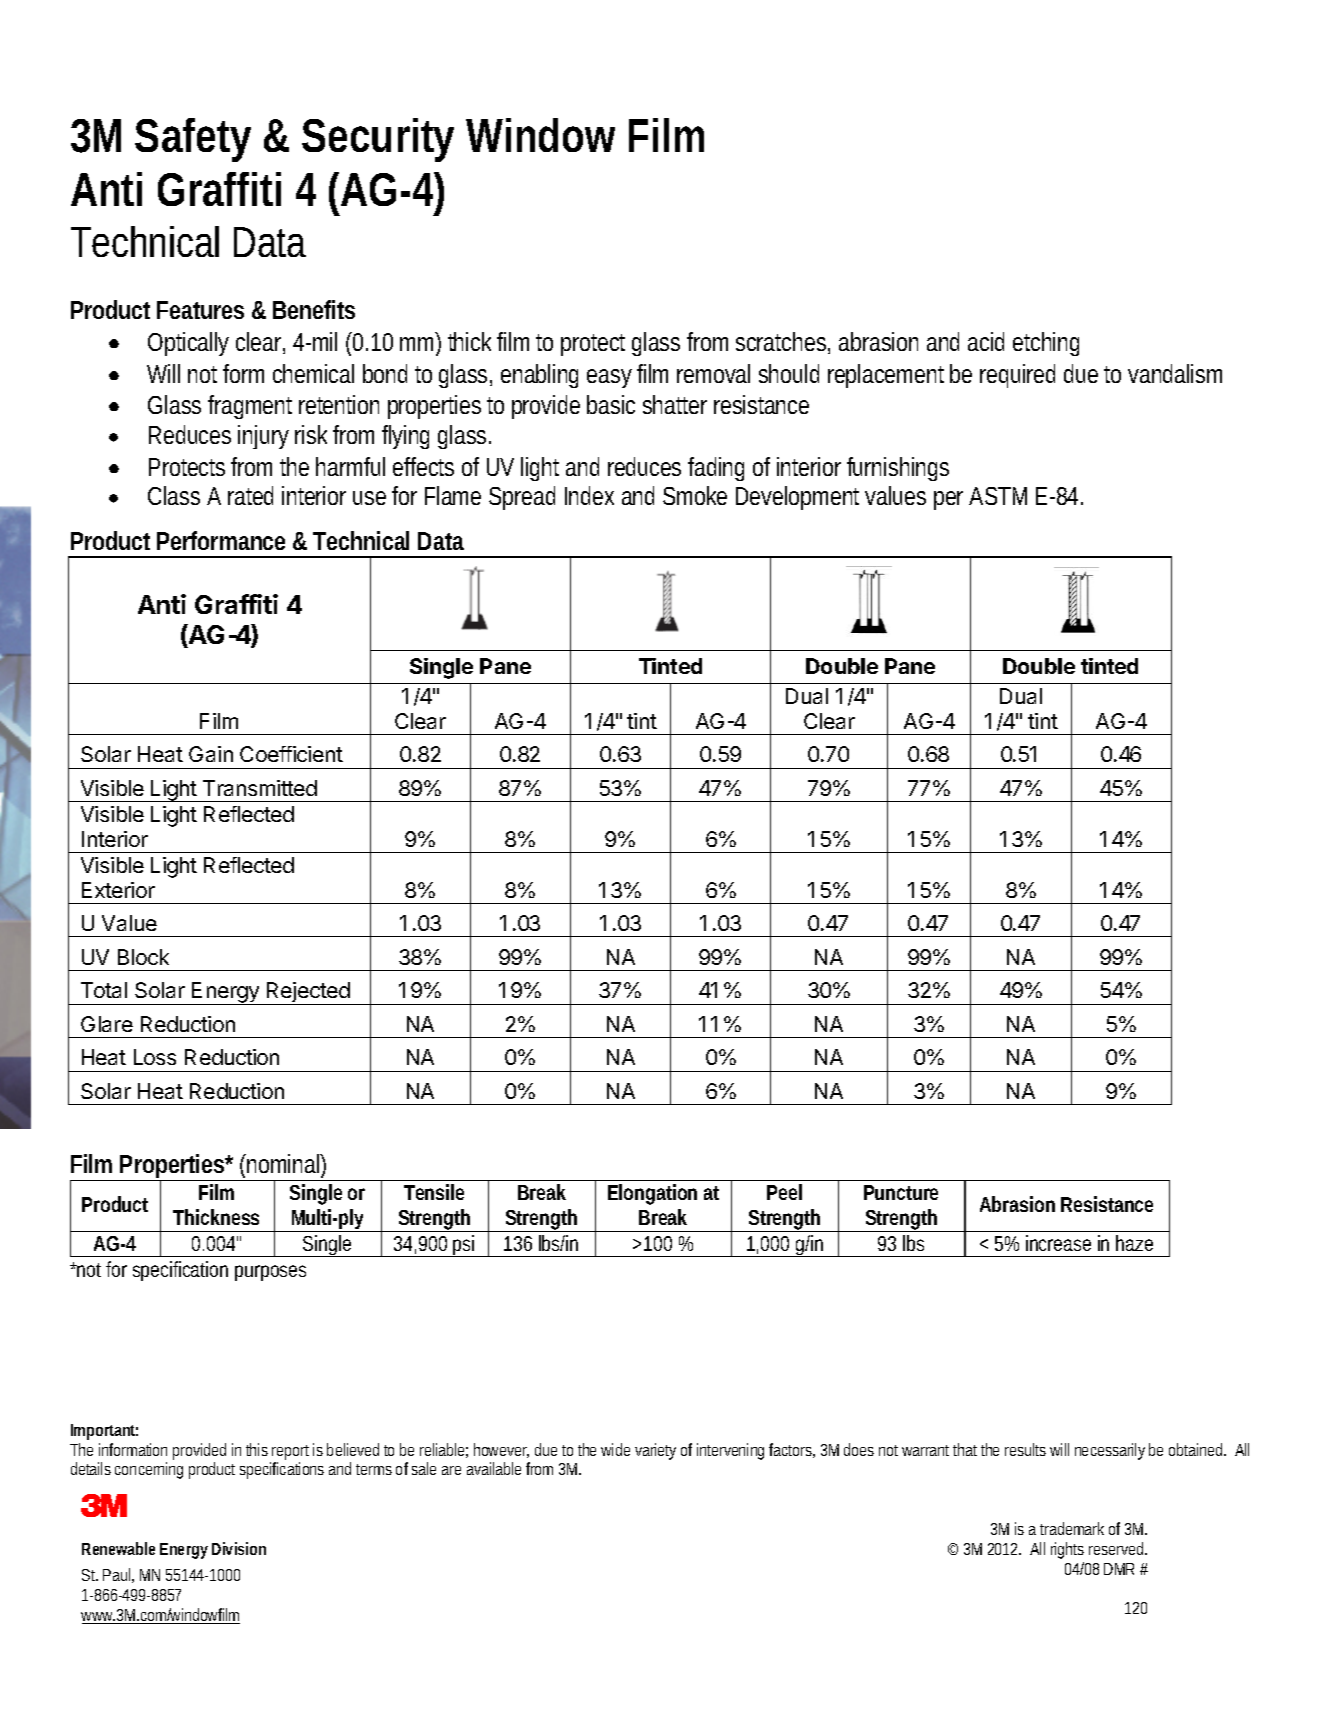 The height and width of the page is (1713, 1323). I want to click on Transmitted, so click(260, 788).
